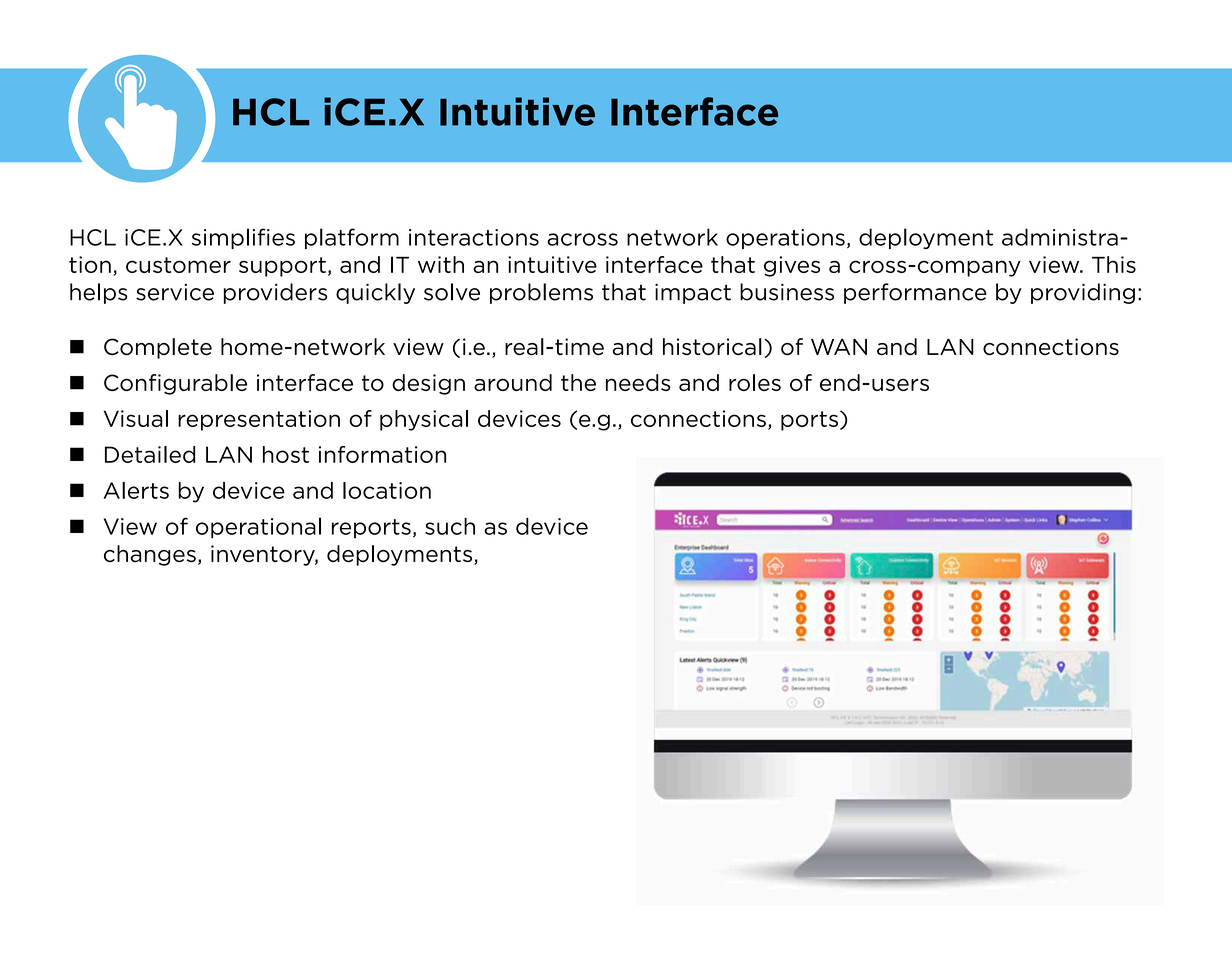  I want to click on Configurable, so click(175, 384).
